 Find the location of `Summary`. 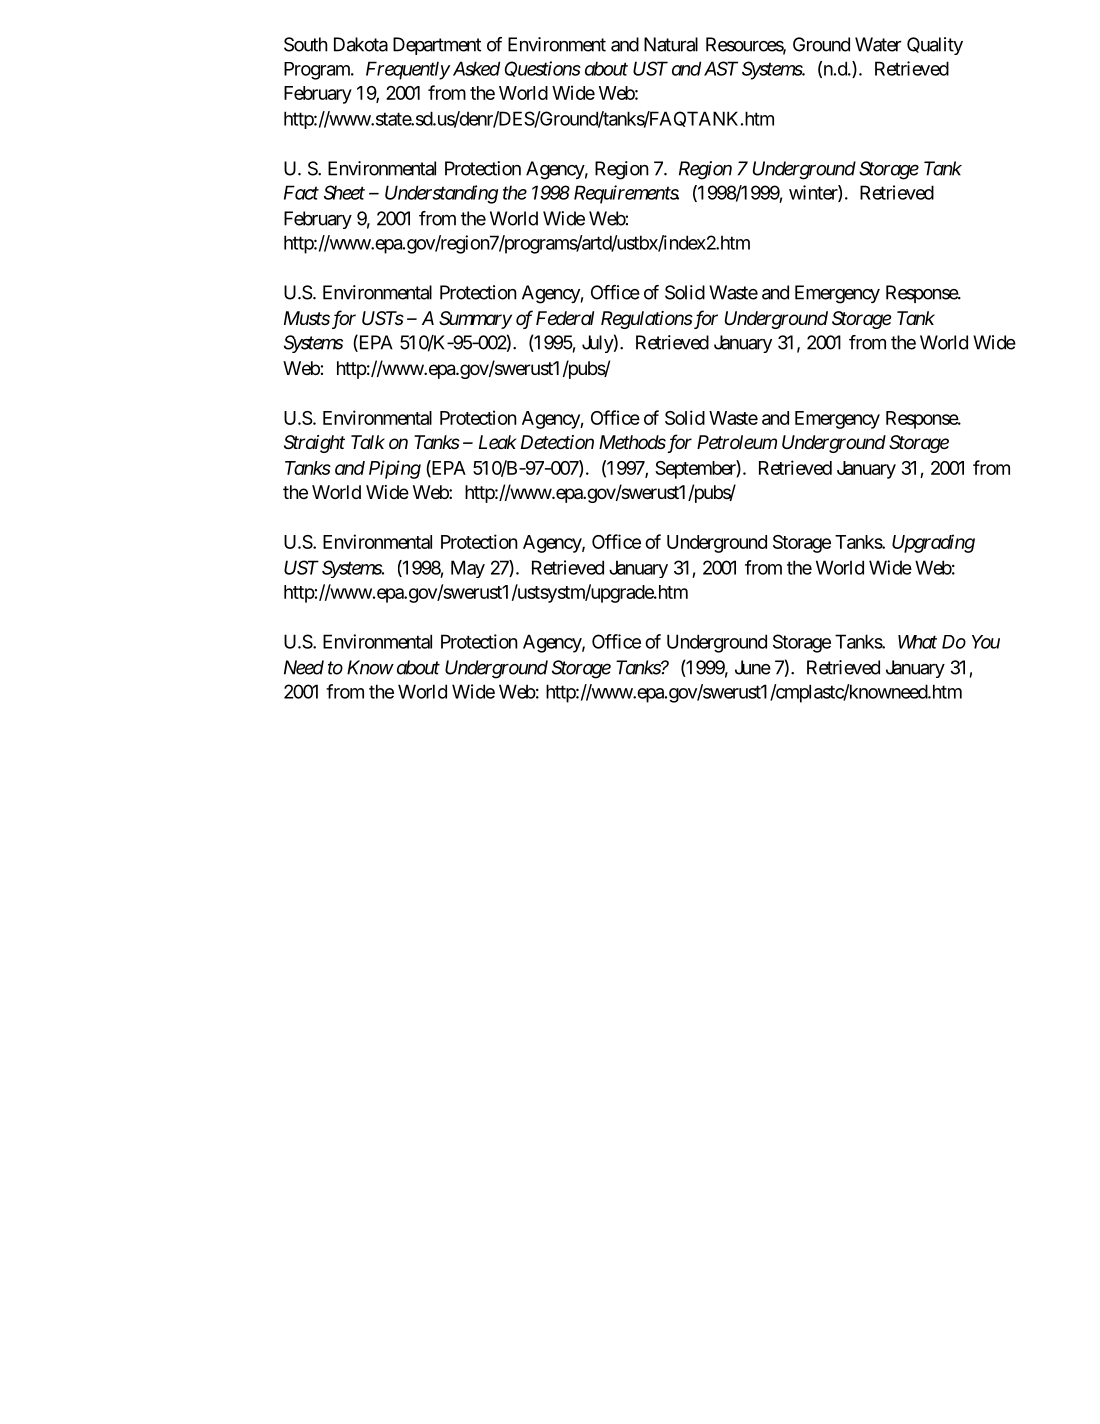

Summary is located at coordinates (475, 320).
